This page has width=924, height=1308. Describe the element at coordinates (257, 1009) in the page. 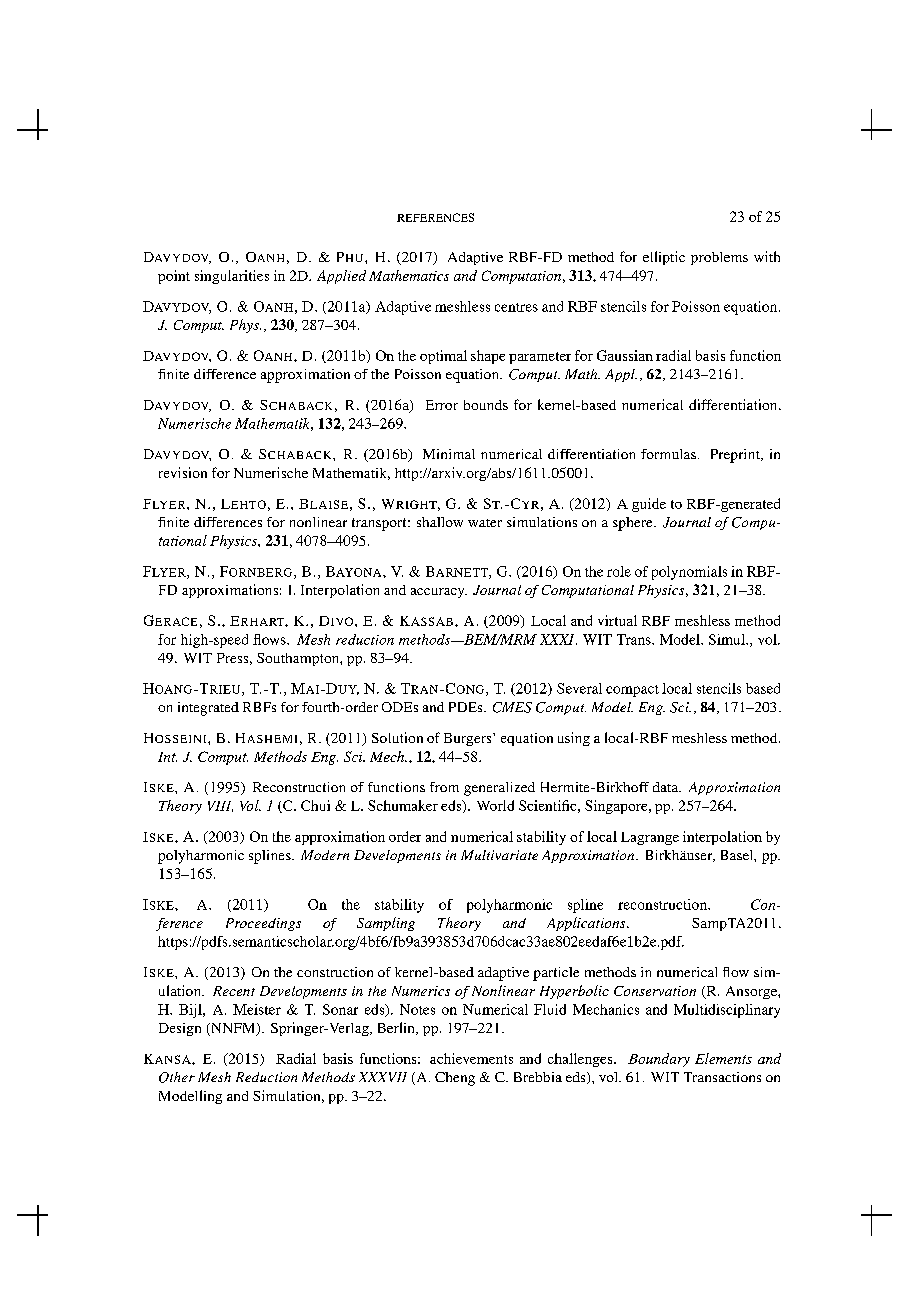

I see `Meister` at that location.
